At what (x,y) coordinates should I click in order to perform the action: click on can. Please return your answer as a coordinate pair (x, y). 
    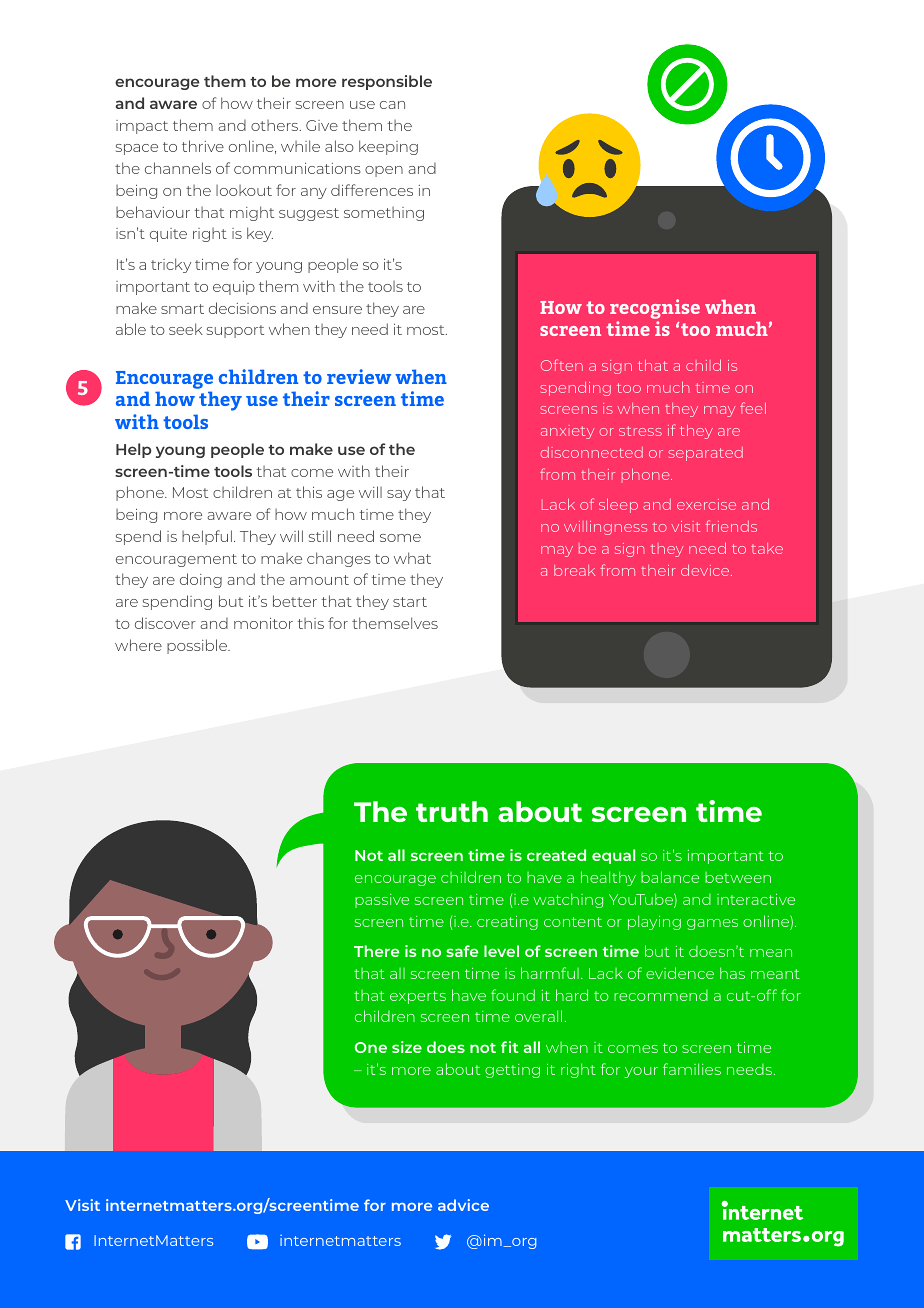
    Looking at the image, I should click on (392, 105).
